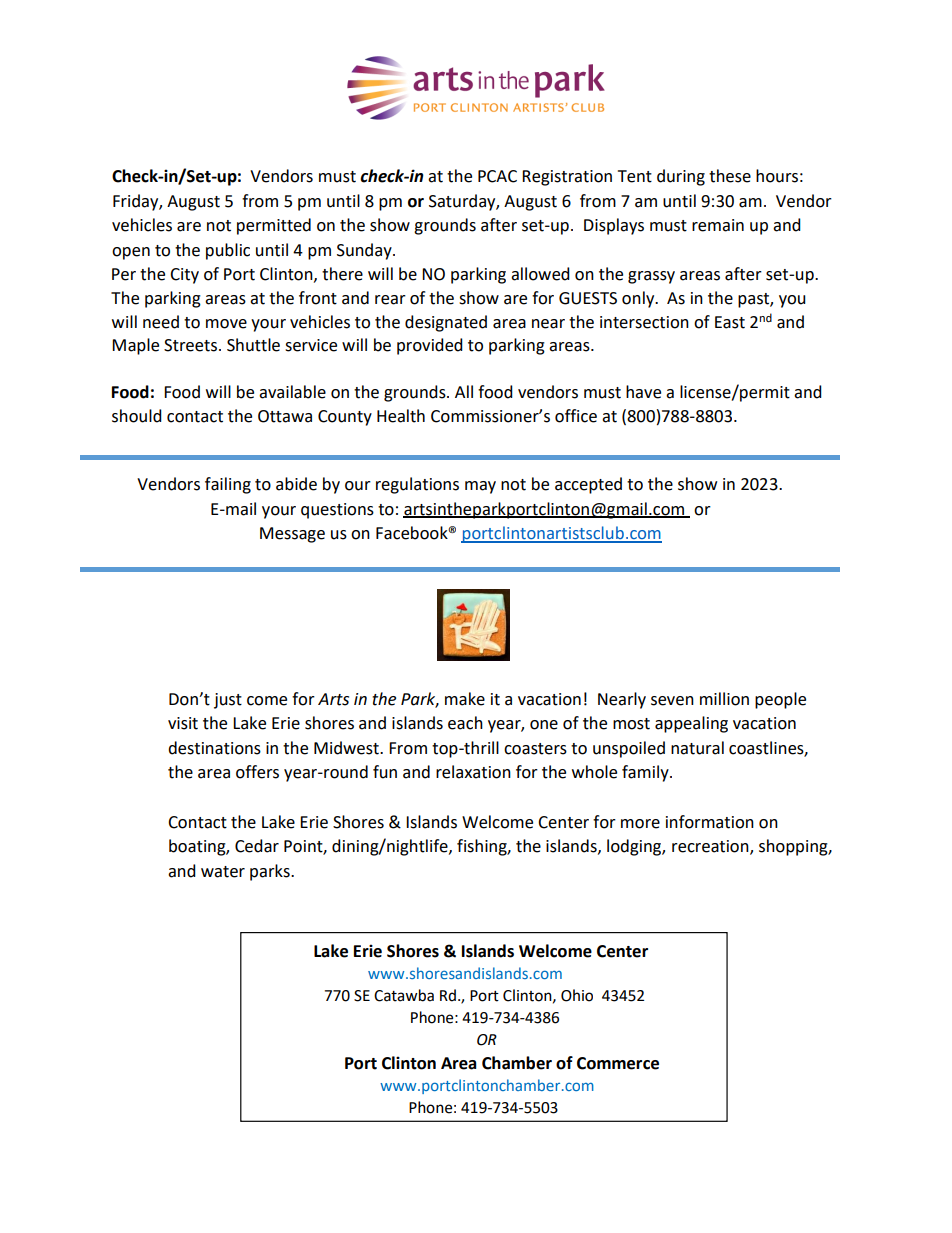  I want to click on public, so click(228, 251).
